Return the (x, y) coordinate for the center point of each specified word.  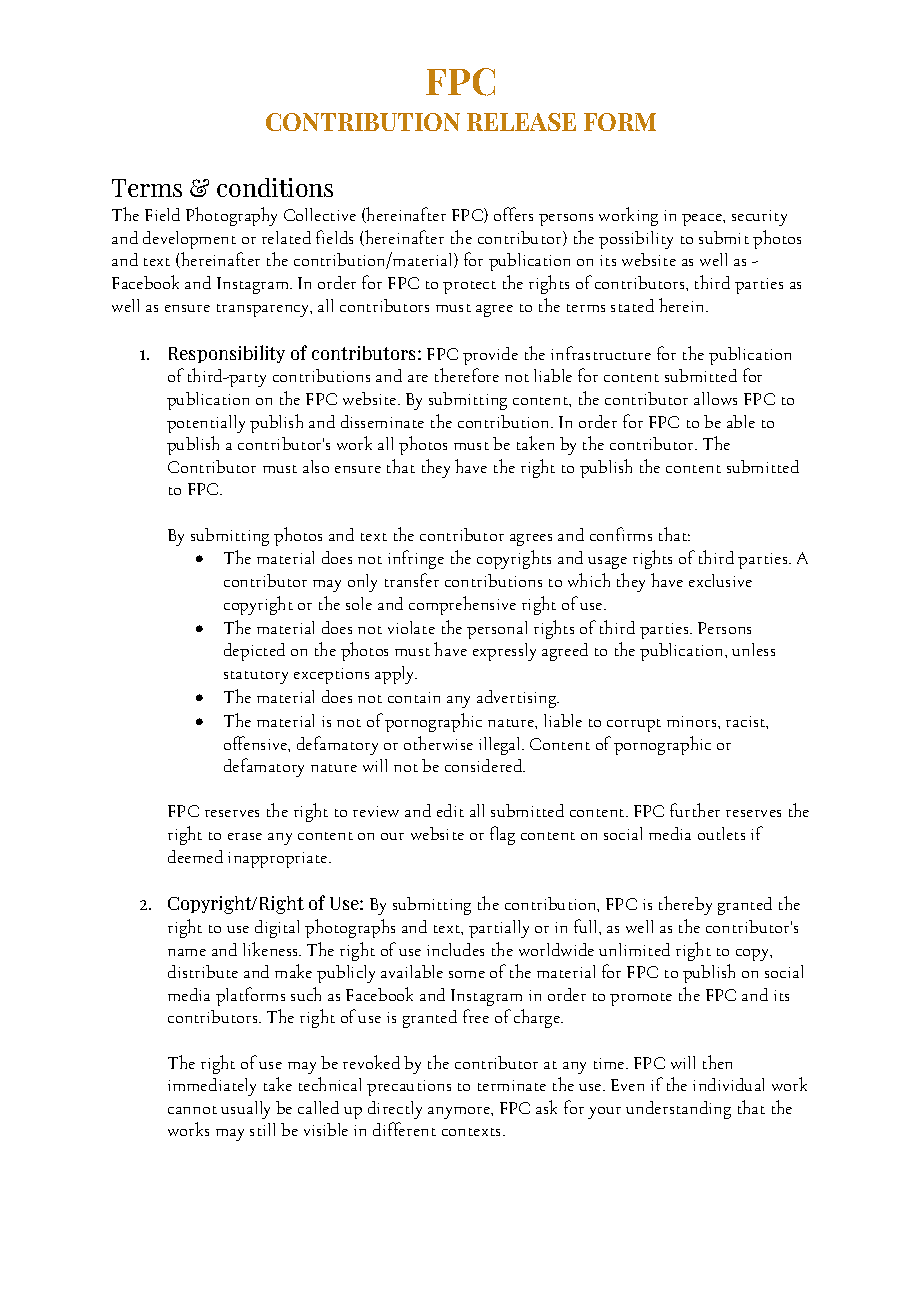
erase (245, 836)
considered (485, 765)
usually (245, 1110)
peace (703, 220)
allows (715, 398)
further (695, 810)
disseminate (382, 421)
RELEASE (521, 122)
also (316, 466)
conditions (275, 187)
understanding (678, 1110)
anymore (460, 1113)
